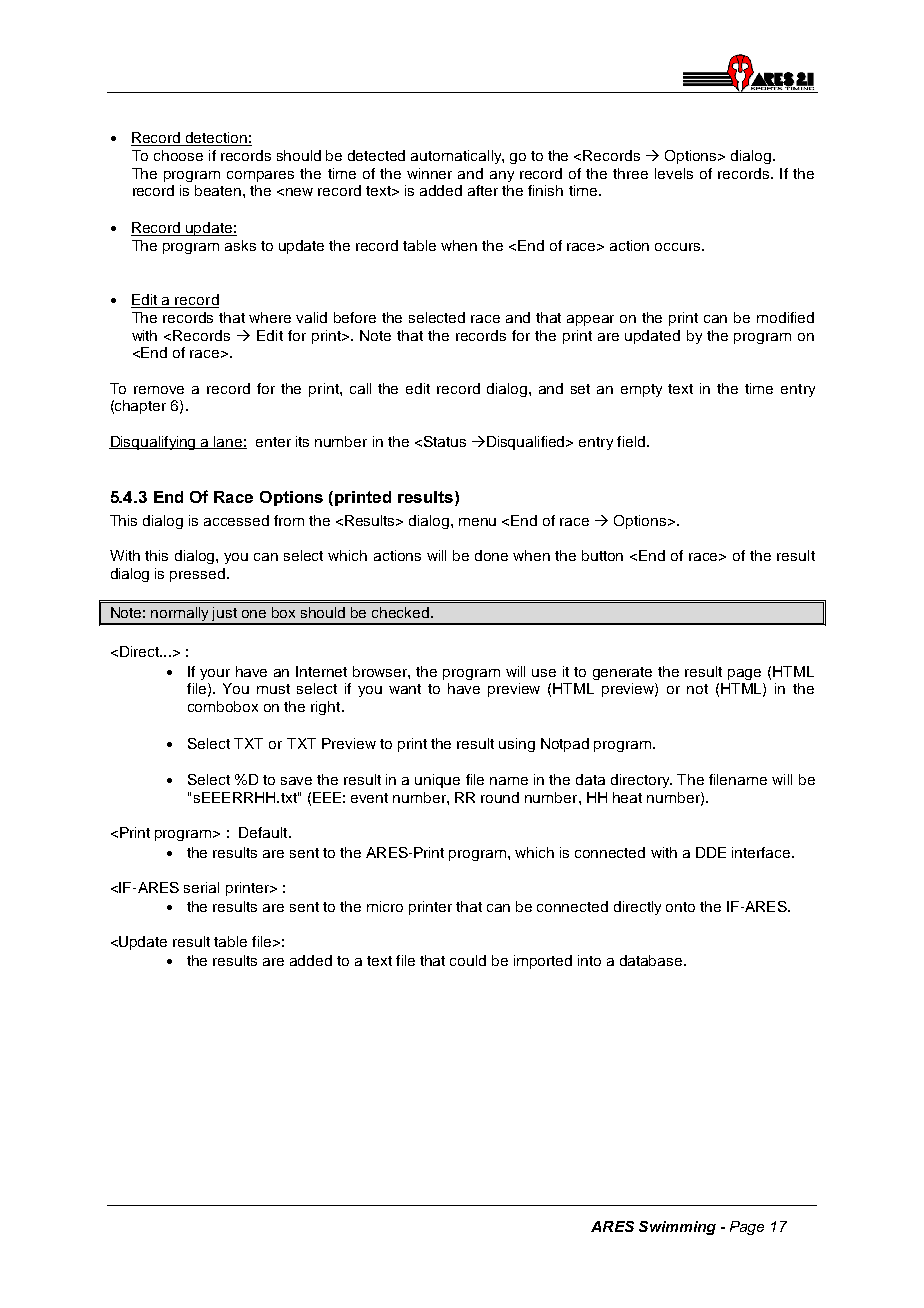 The height and width of the screenshot is (1308, 924). Describe the element at coordinates (270, 317) in the screenshot. I see `where` at that location.
